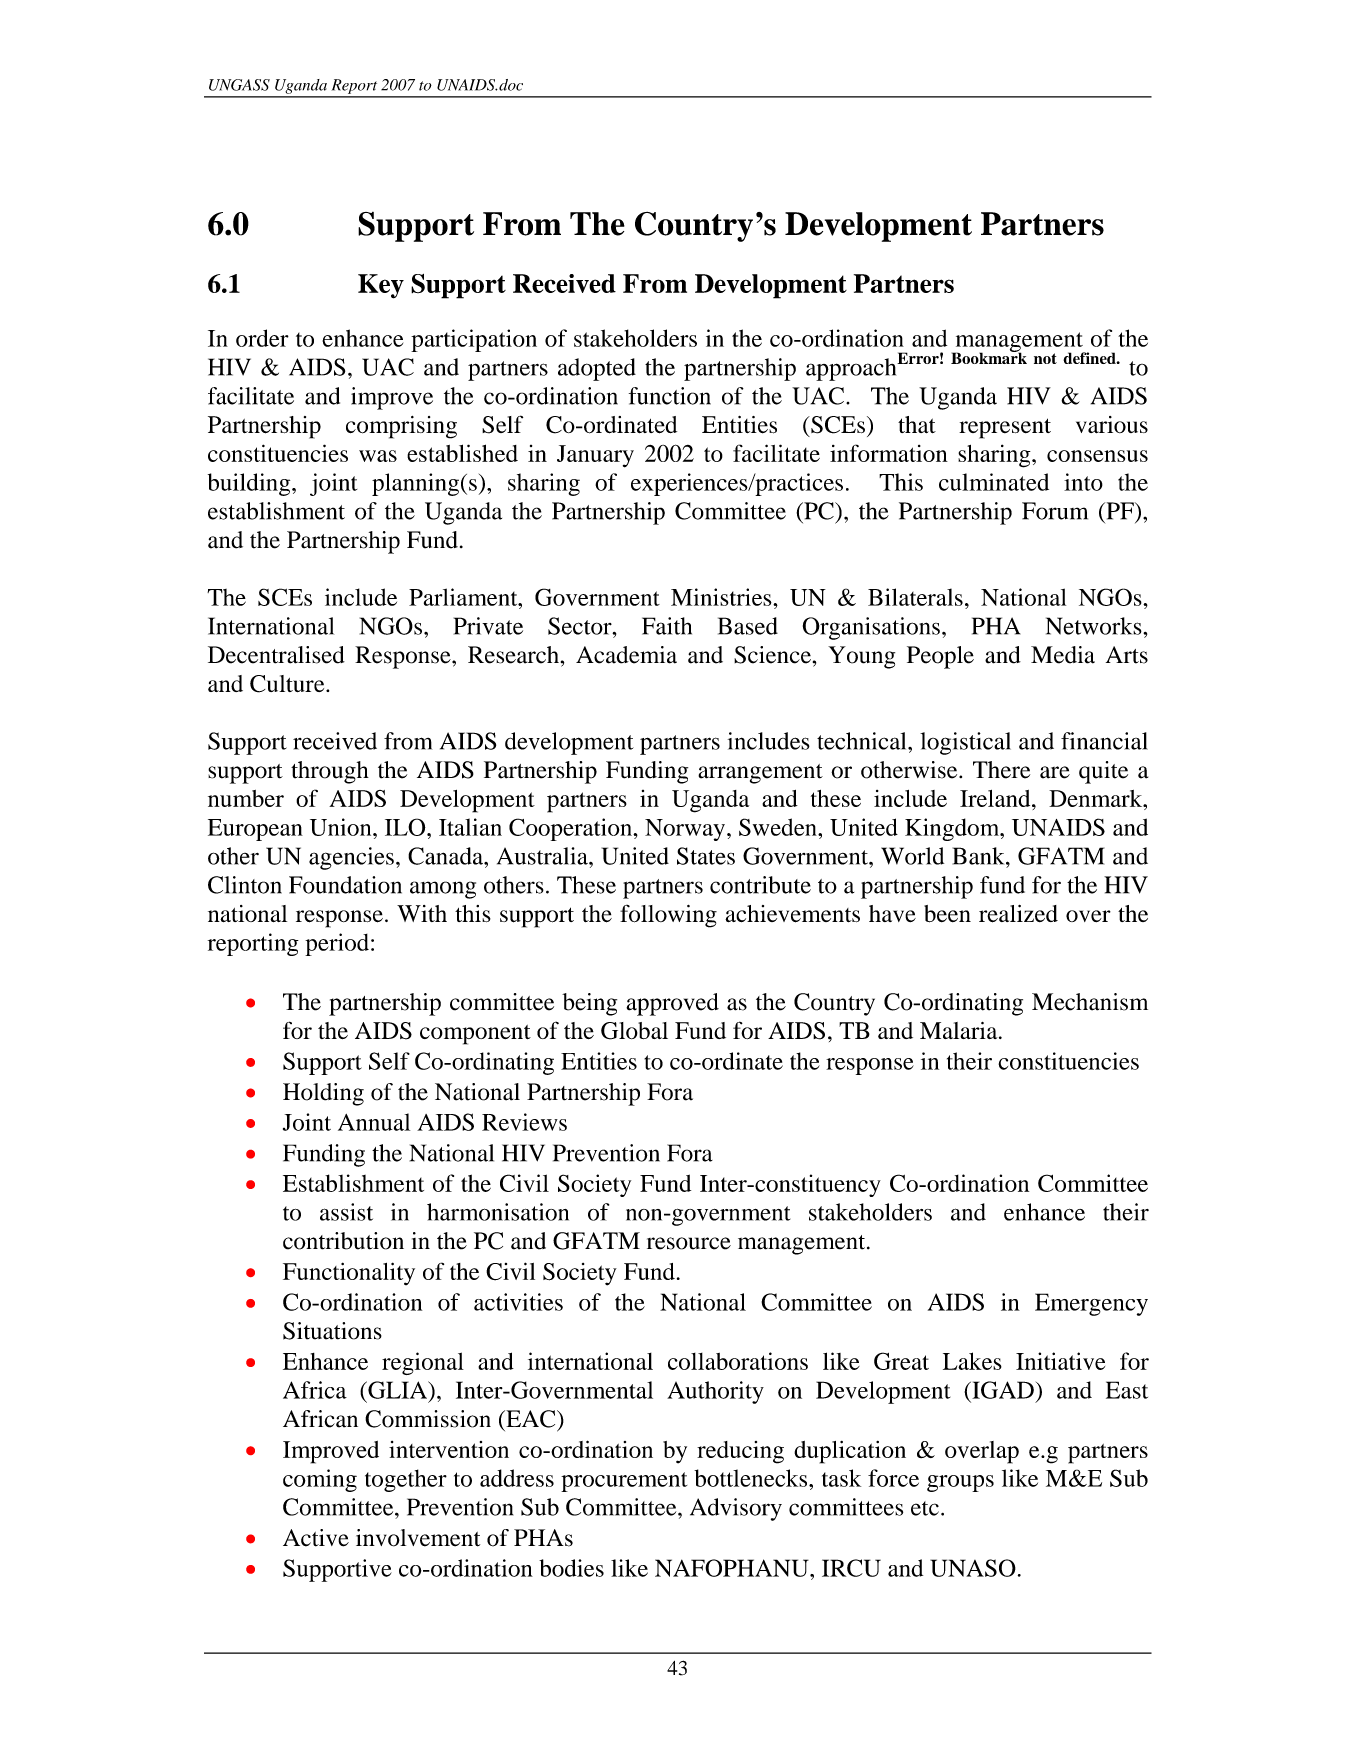 This page has height=1755, width=1356. I want to click on Decentralised, so click(276, 655).
